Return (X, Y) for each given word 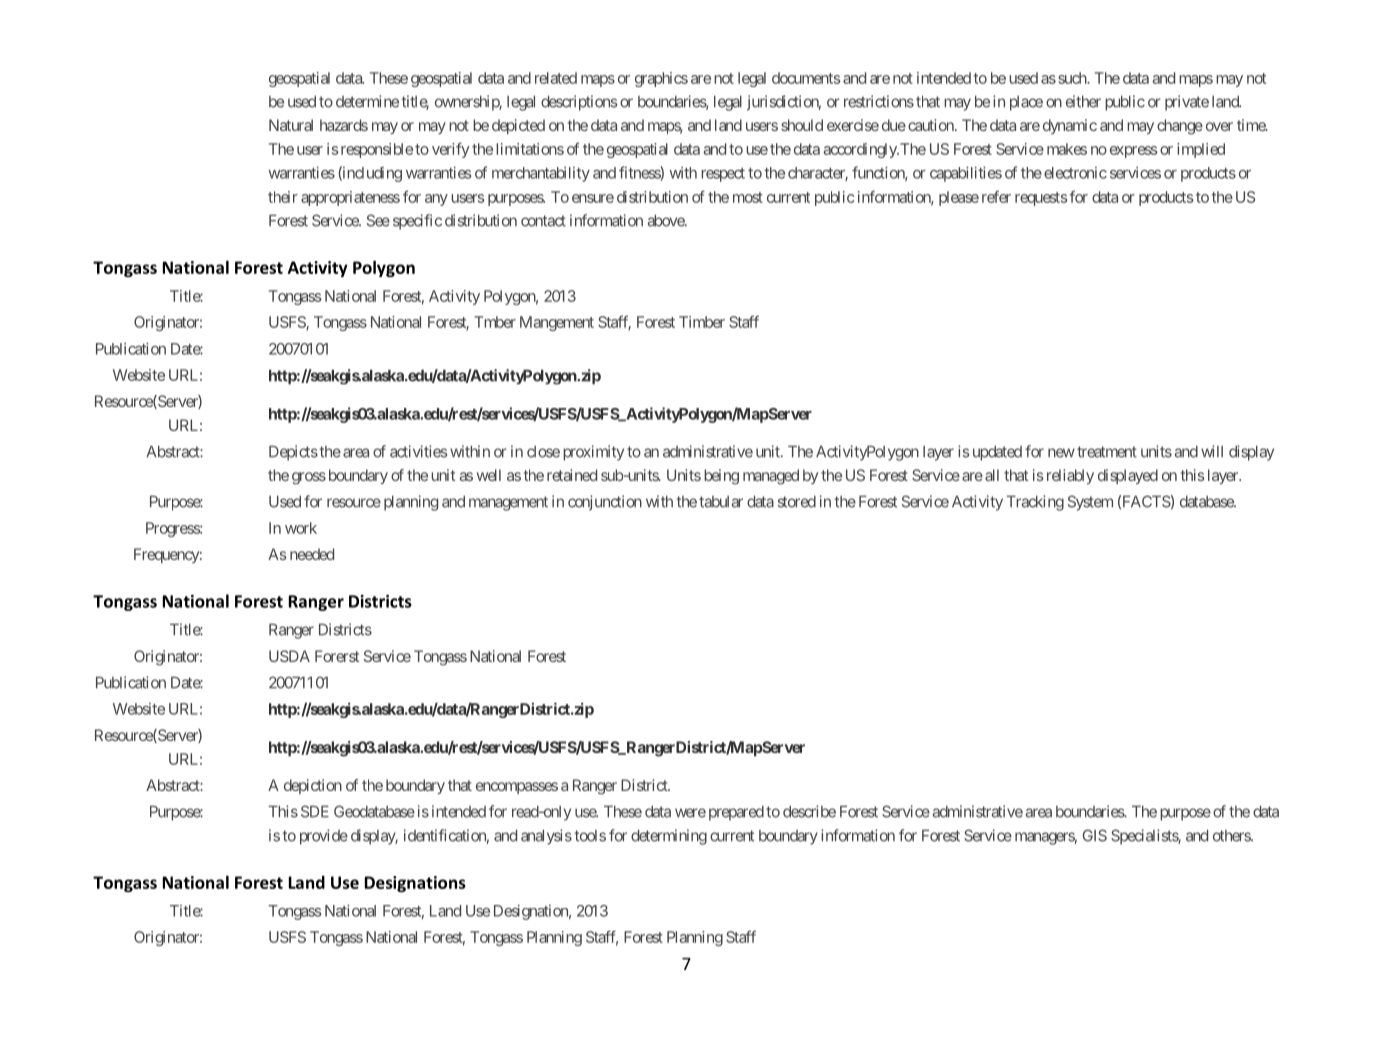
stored (797, 502)
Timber (702, 322)
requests (1041, 199)
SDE (315, 811)
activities (418, 451)
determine (367, 101)
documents (806, 78)
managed (771, 477)
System (1090, 503)
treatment (1107, 452)
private (1187, 103)
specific (417, 222)
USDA (289, 656)
